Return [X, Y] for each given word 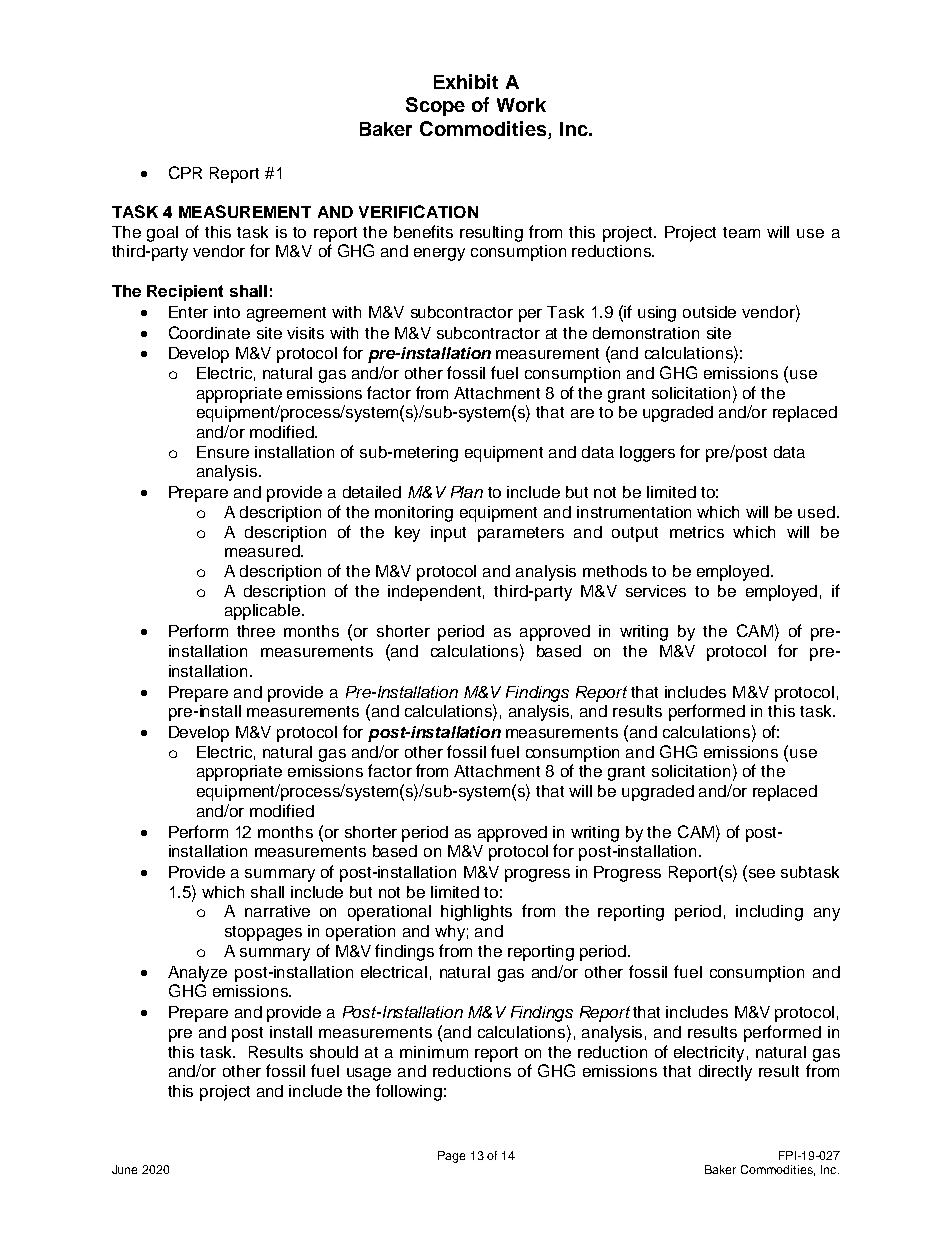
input [448, 534]
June [124, 1169]
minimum [434, 1052]
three [256, 631]
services [656, 591]
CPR [185, 172]
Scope [435, 106]
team [741, 232]
